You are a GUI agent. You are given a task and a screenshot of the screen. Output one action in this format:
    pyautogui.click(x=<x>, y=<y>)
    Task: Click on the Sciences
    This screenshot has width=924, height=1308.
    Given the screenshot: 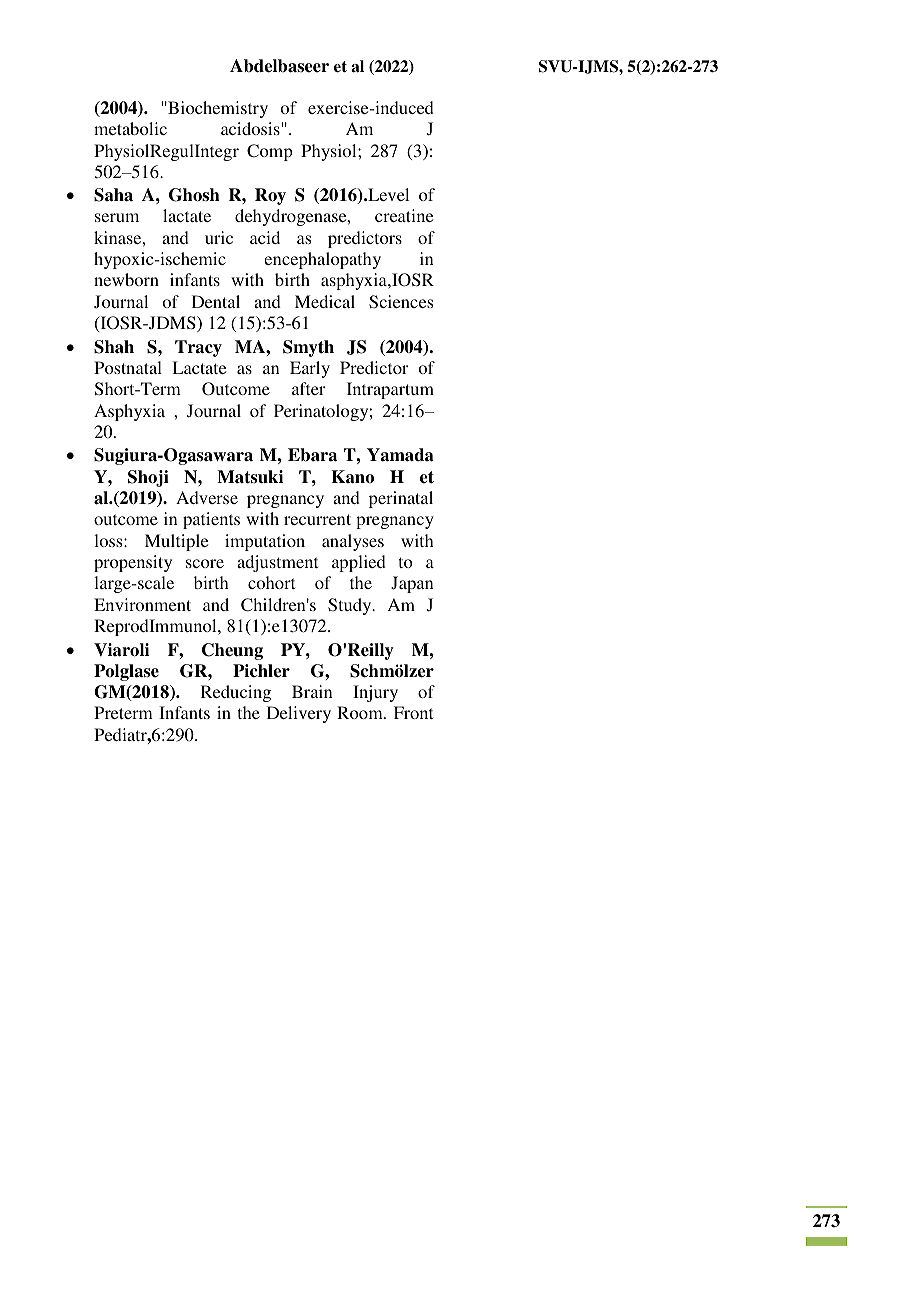 What is the action you would take?
    pyautogui.click(x=401, y=302)
